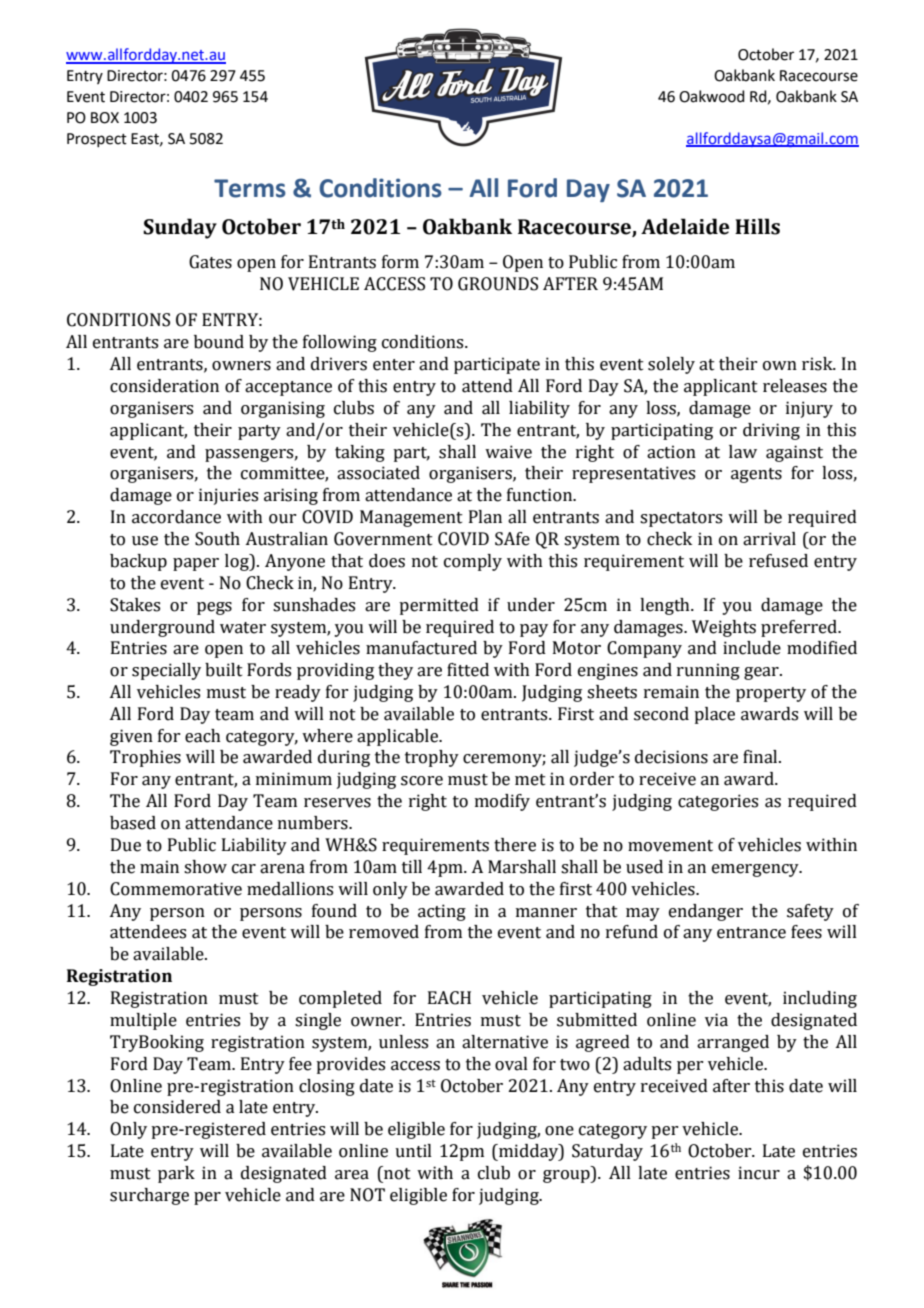  Describe the element at coordinates (400, 262) in the image. I see `form` at that location.
